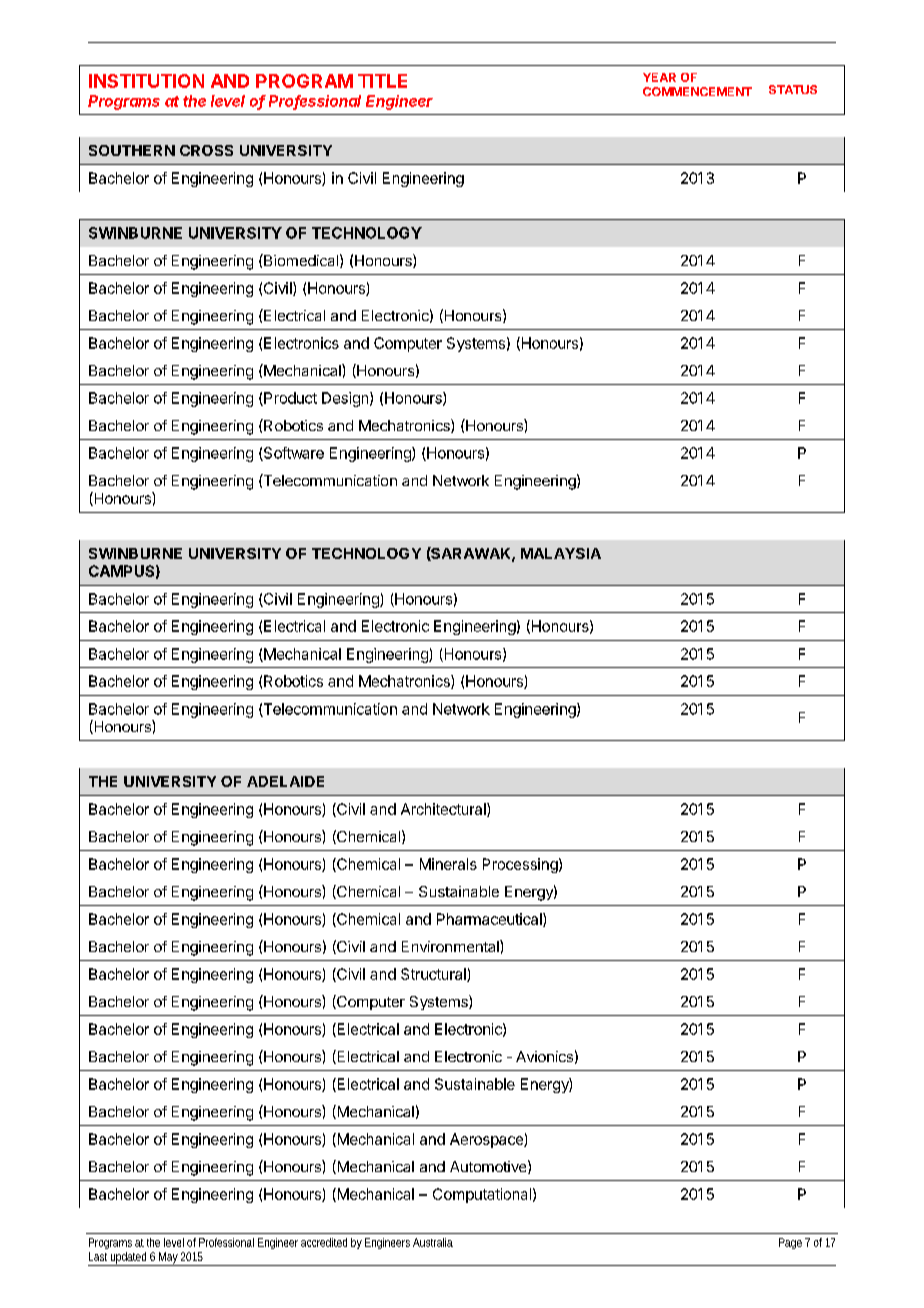 This screenshot has width=924, height=1308. I want to click on TITLE, so click(382, 81).
